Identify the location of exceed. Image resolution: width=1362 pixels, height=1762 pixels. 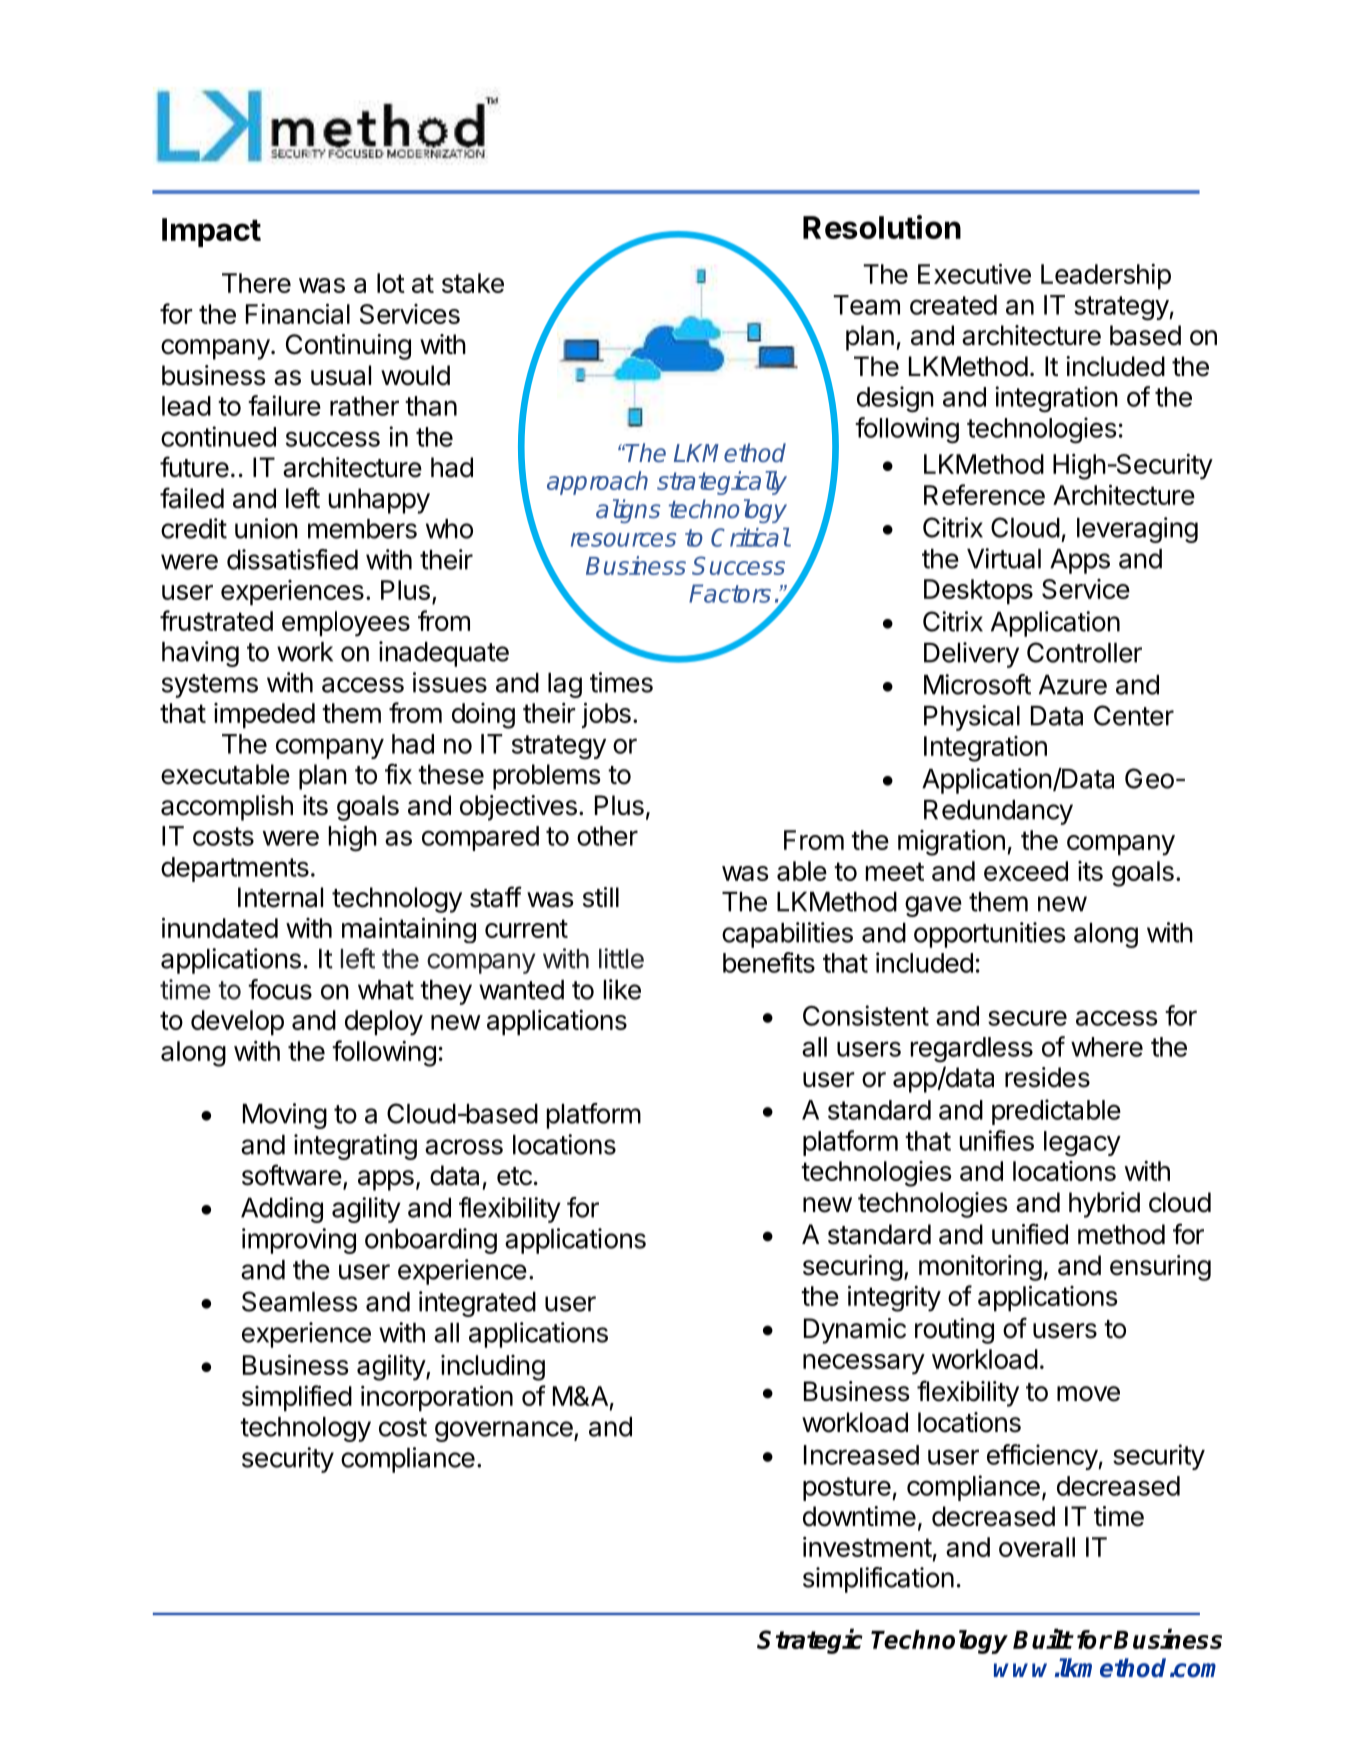
(1026, 871).
